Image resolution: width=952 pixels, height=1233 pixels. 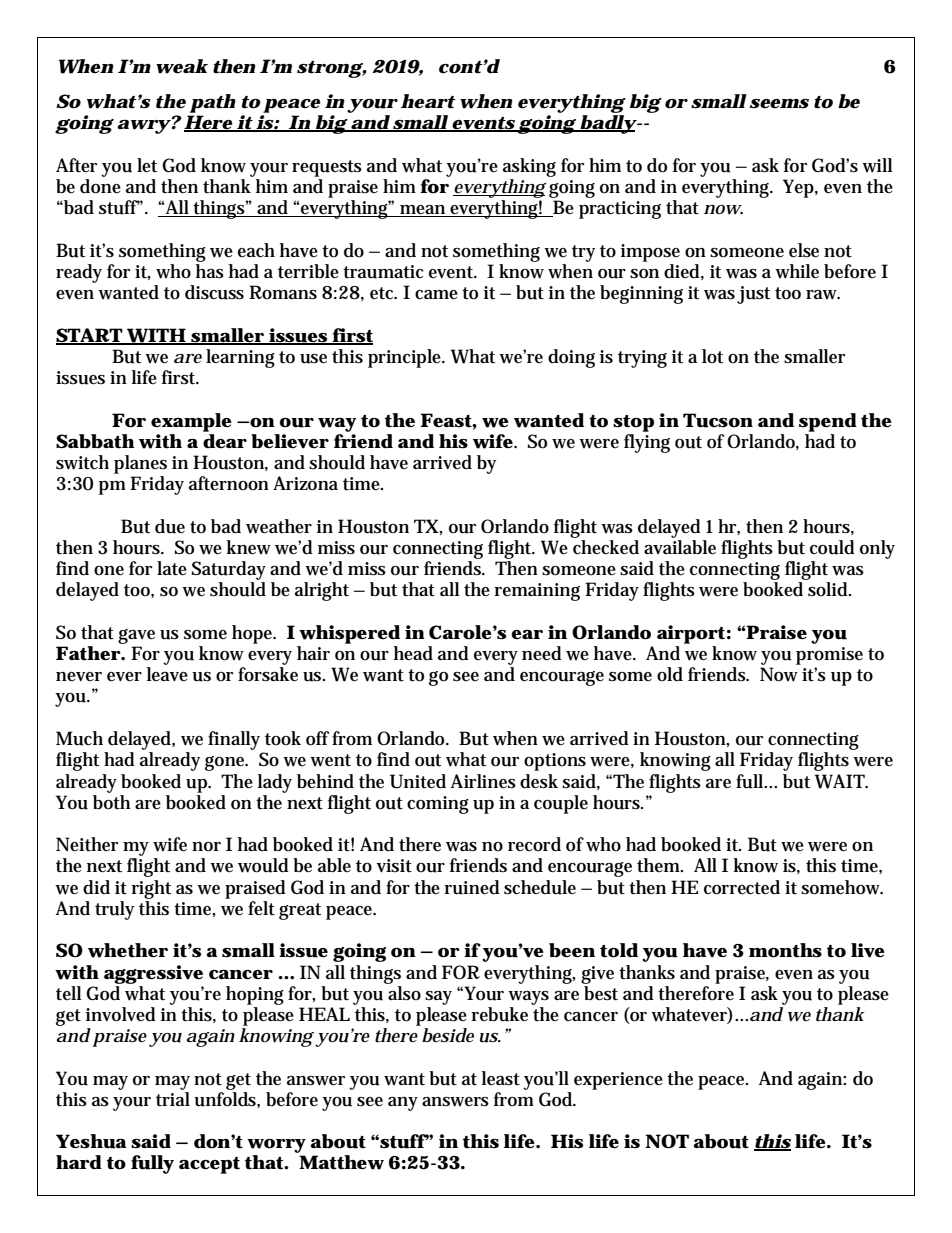 I want to click on let, so click(x=147, y=165).
